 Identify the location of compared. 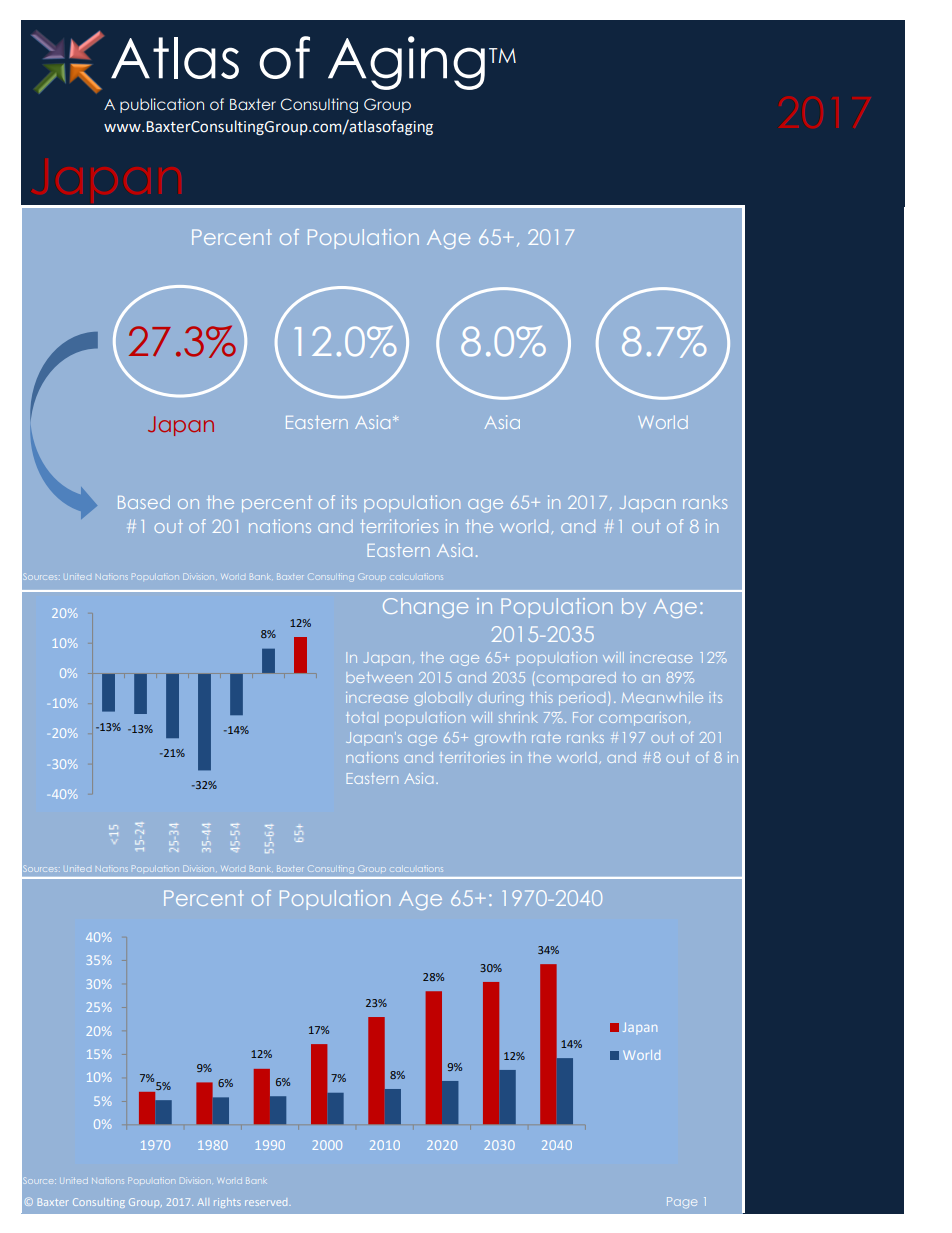
(575, 678).
